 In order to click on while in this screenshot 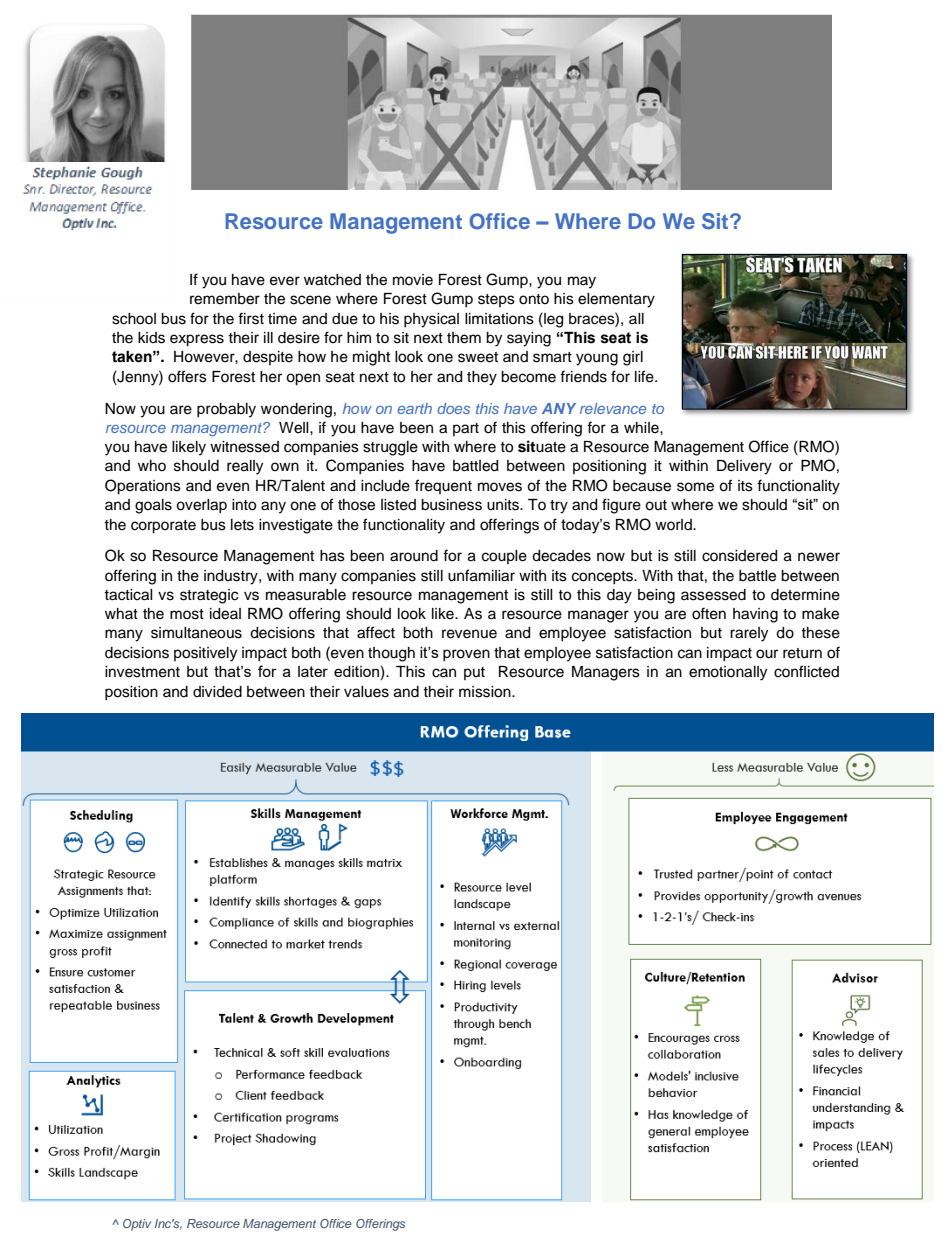, I will do `click(642, 428)`.
